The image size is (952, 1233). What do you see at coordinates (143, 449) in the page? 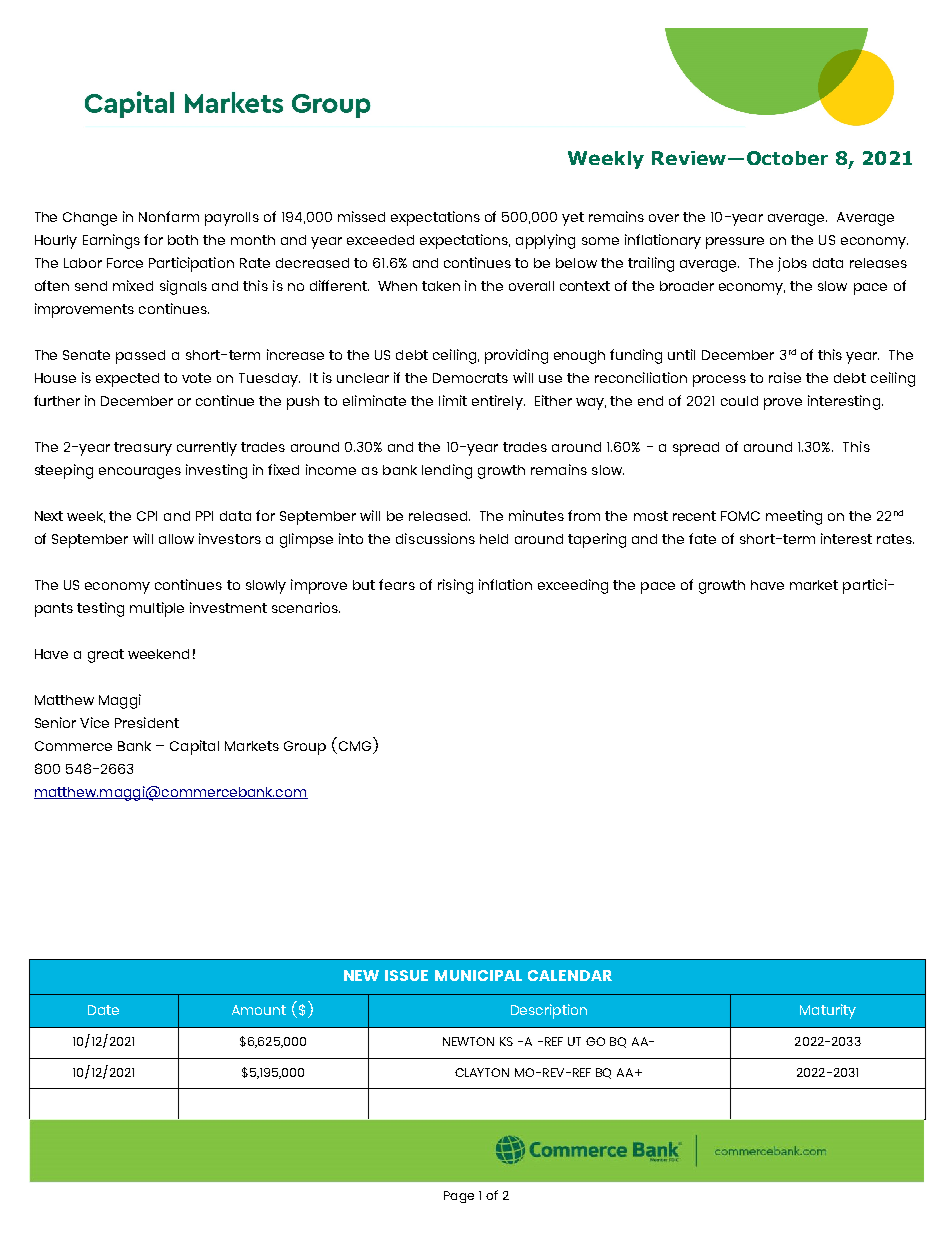
I see `treasury` at bounding box center [143, 449].
